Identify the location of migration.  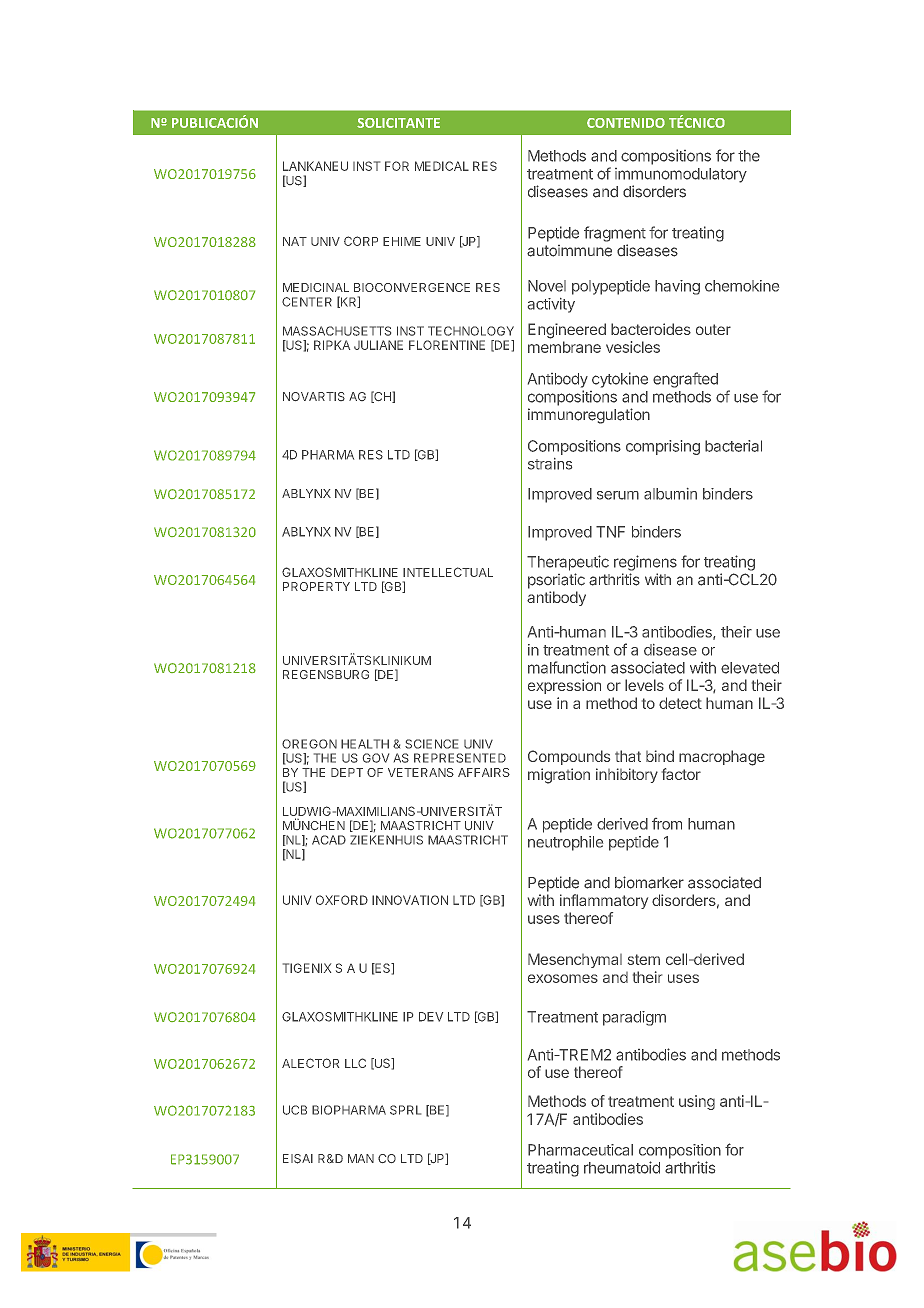
(559, 776).
